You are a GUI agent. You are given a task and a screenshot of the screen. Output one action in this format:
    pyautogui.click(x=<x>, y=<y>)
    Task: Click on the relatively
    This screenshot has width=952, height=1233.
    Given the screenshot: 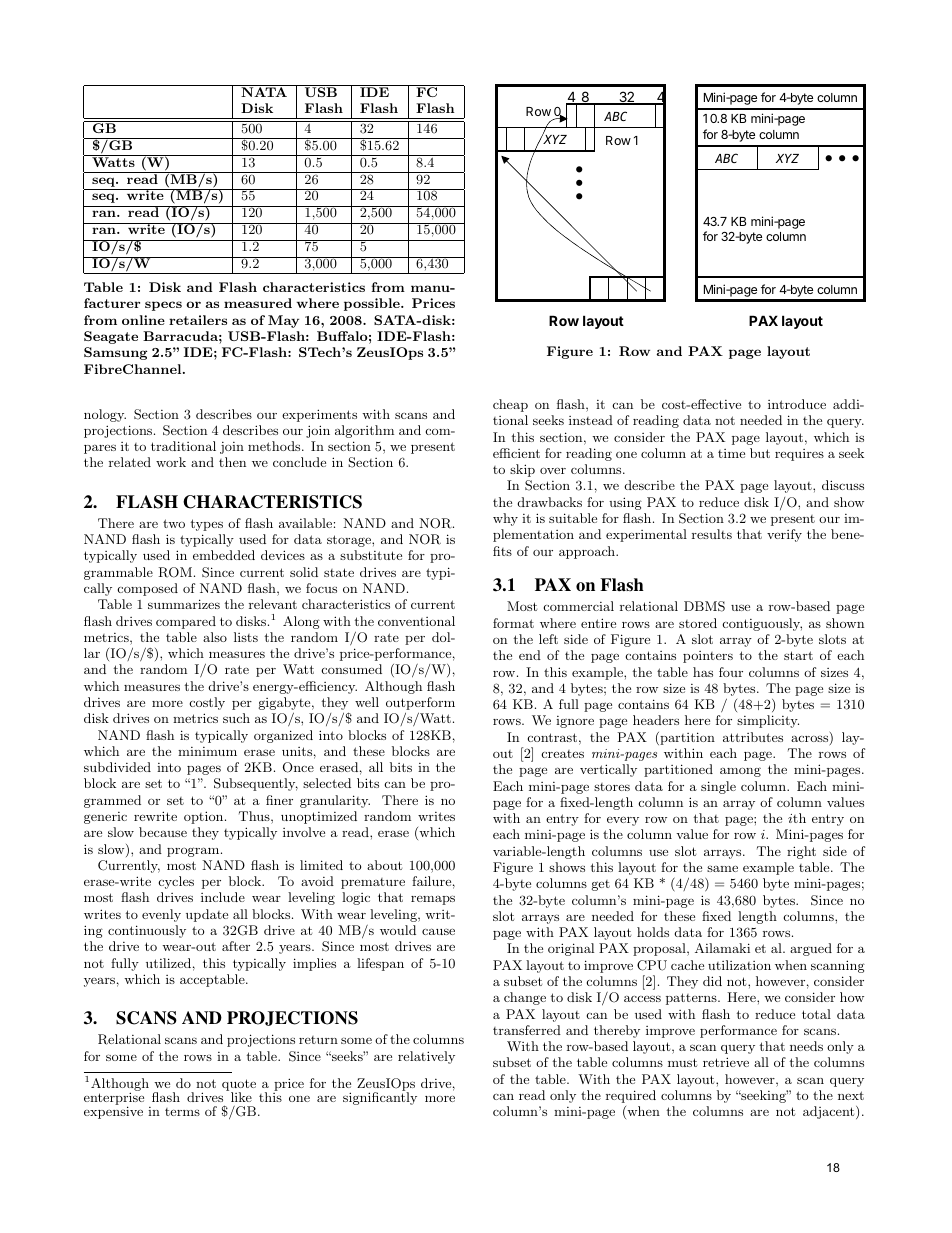 What is the action you would take?
    pyautogui.click(x=426, y=1057)
